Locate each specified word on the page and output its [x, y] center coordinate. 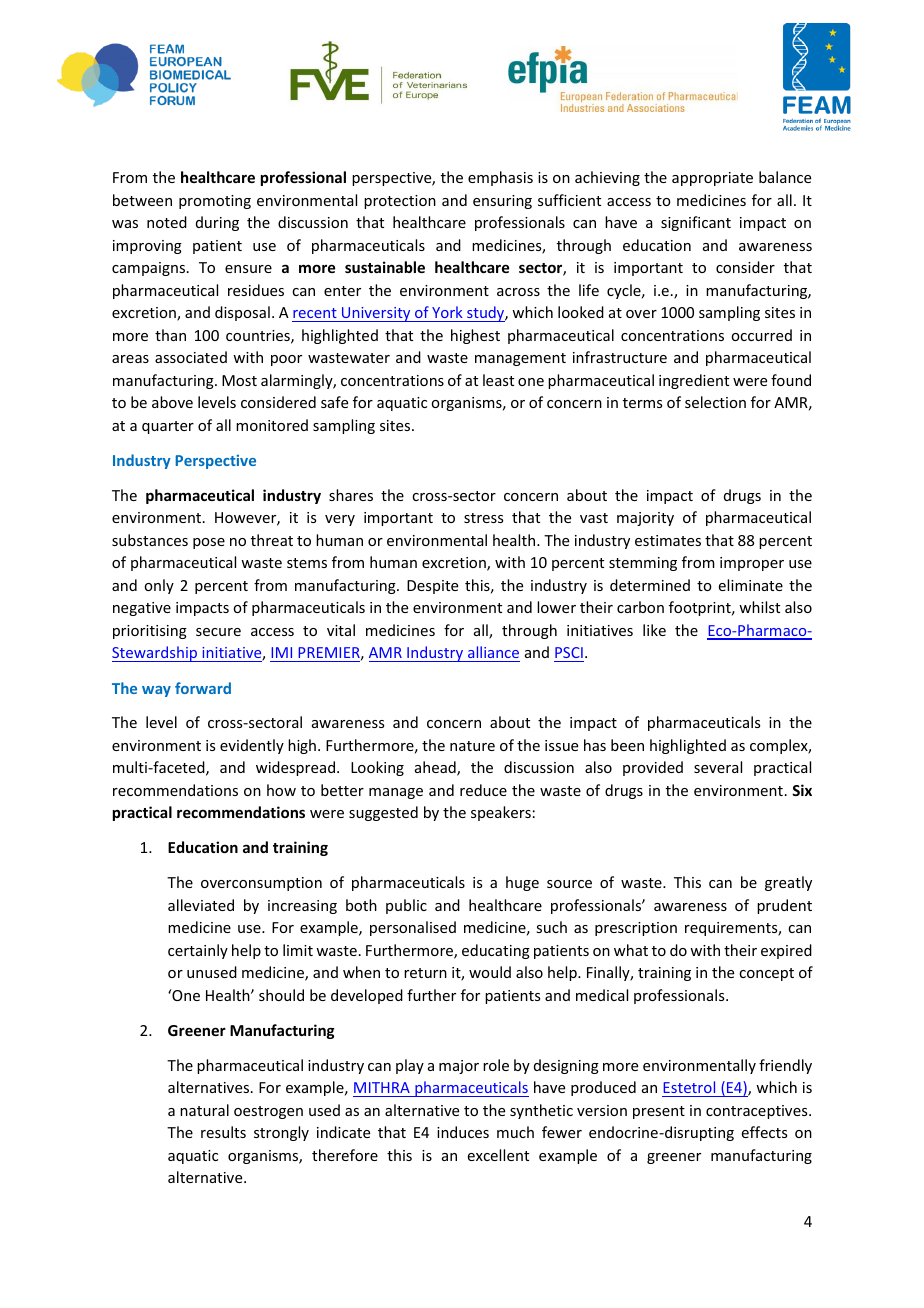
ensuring [502, 202]
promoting [215, 202]
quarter [168, 427]
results [223, 1132]
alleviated [201, 905]
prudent [784, 906]
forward [203, 688]
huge [522, 883]
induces [463, 1132]
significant [696, 223]
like [654, 630]
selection [715, 402]
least [498, 380]
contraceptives [758, 1112]
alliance [493, 654]
